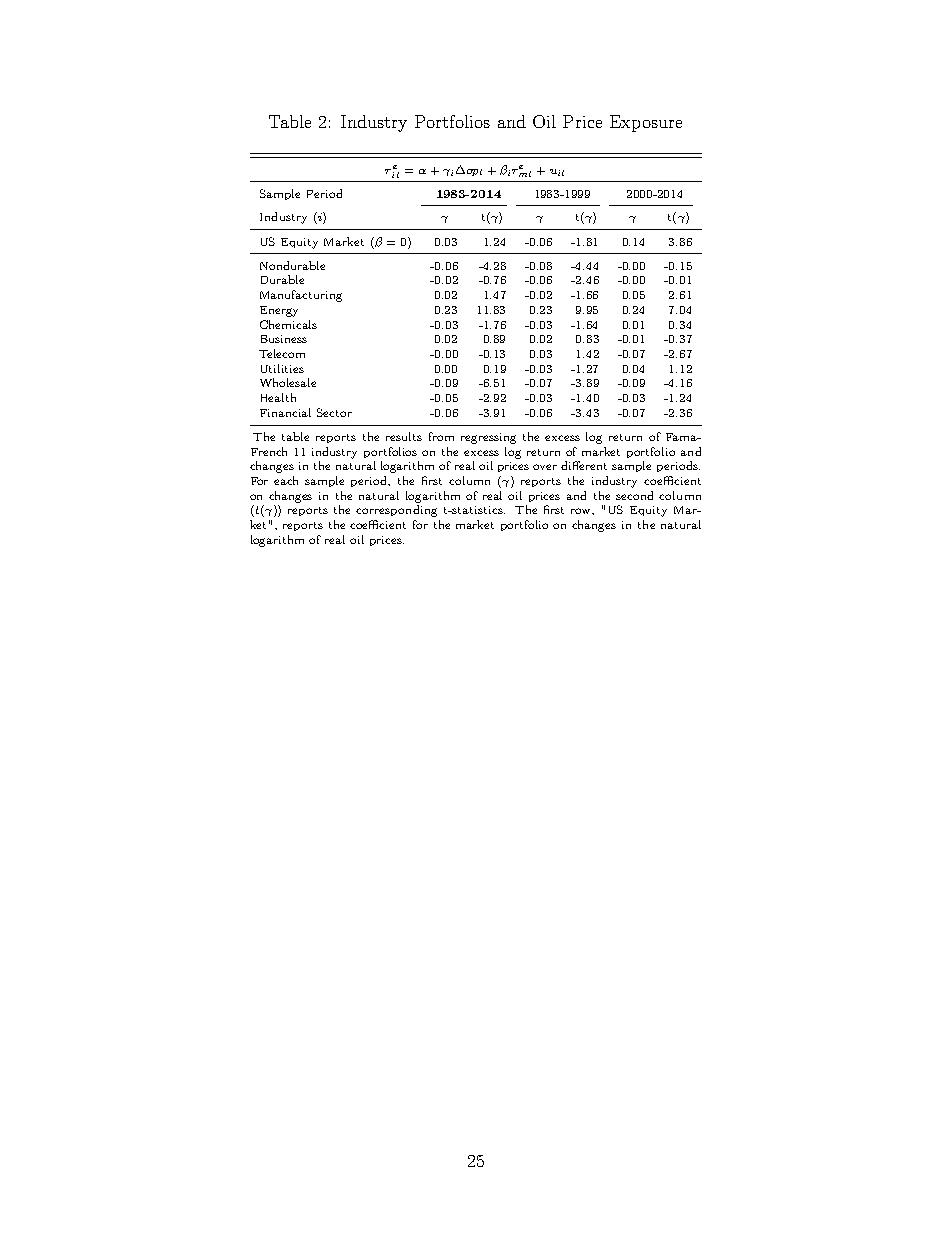  I want to click on over, so click(545, 467).
